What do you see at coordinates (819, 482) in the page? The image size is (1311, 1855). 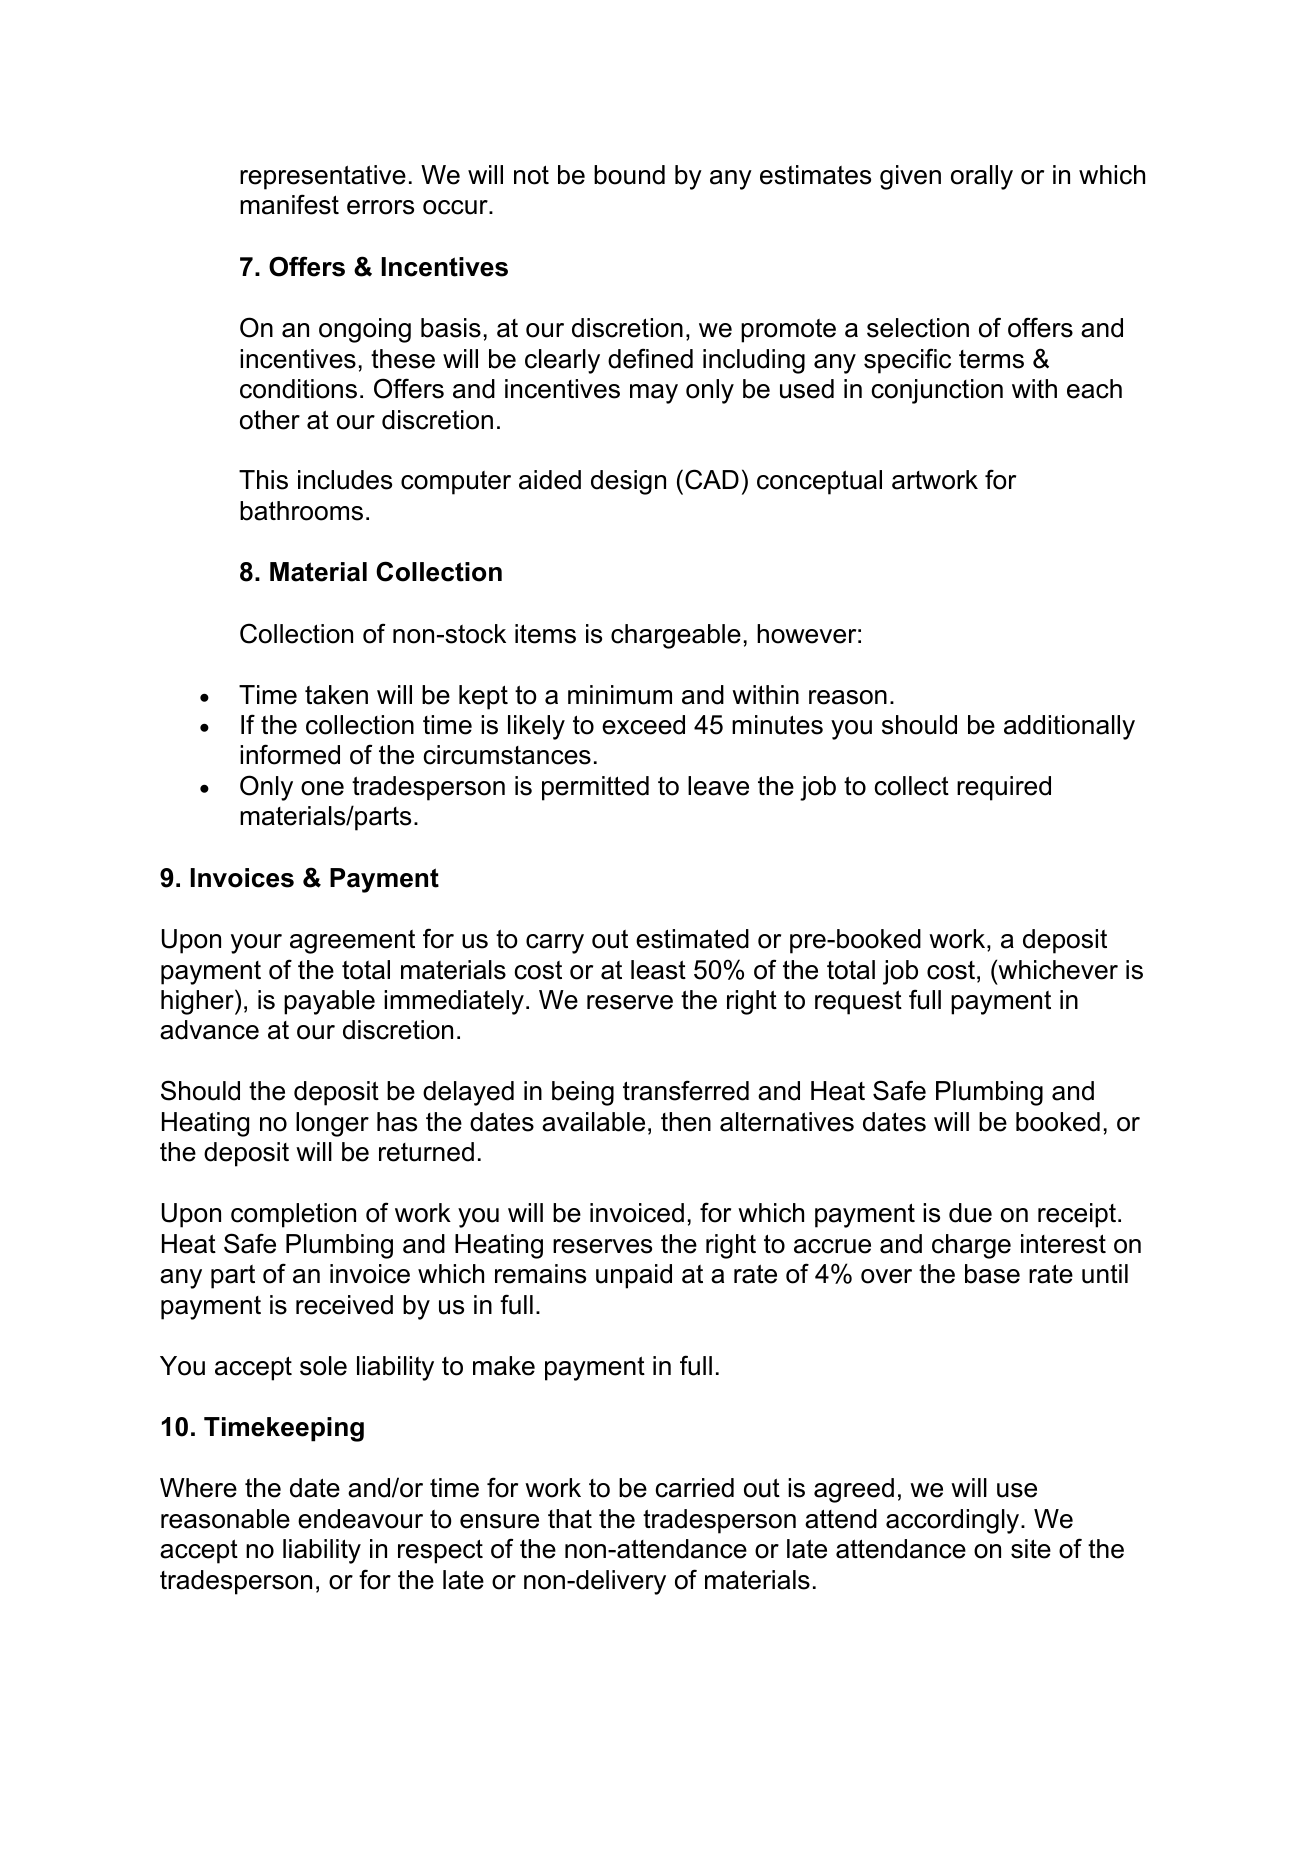 I see `conceptual` at bounding box center [819, 482].
